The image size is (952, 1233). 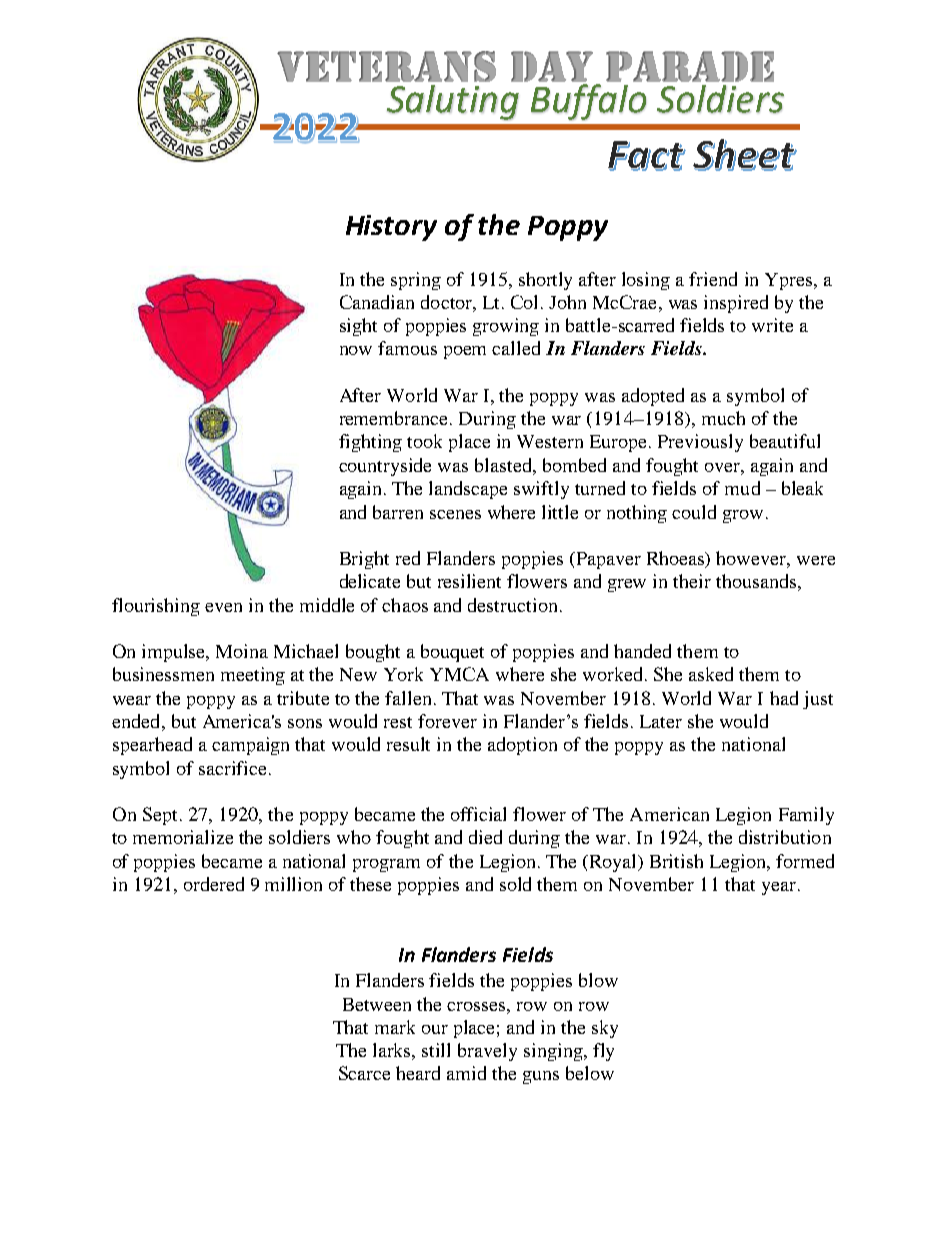 What do you see at coordinates (356, 350) in the screenshot?
I see `now` at bounding box center [356, 350].
